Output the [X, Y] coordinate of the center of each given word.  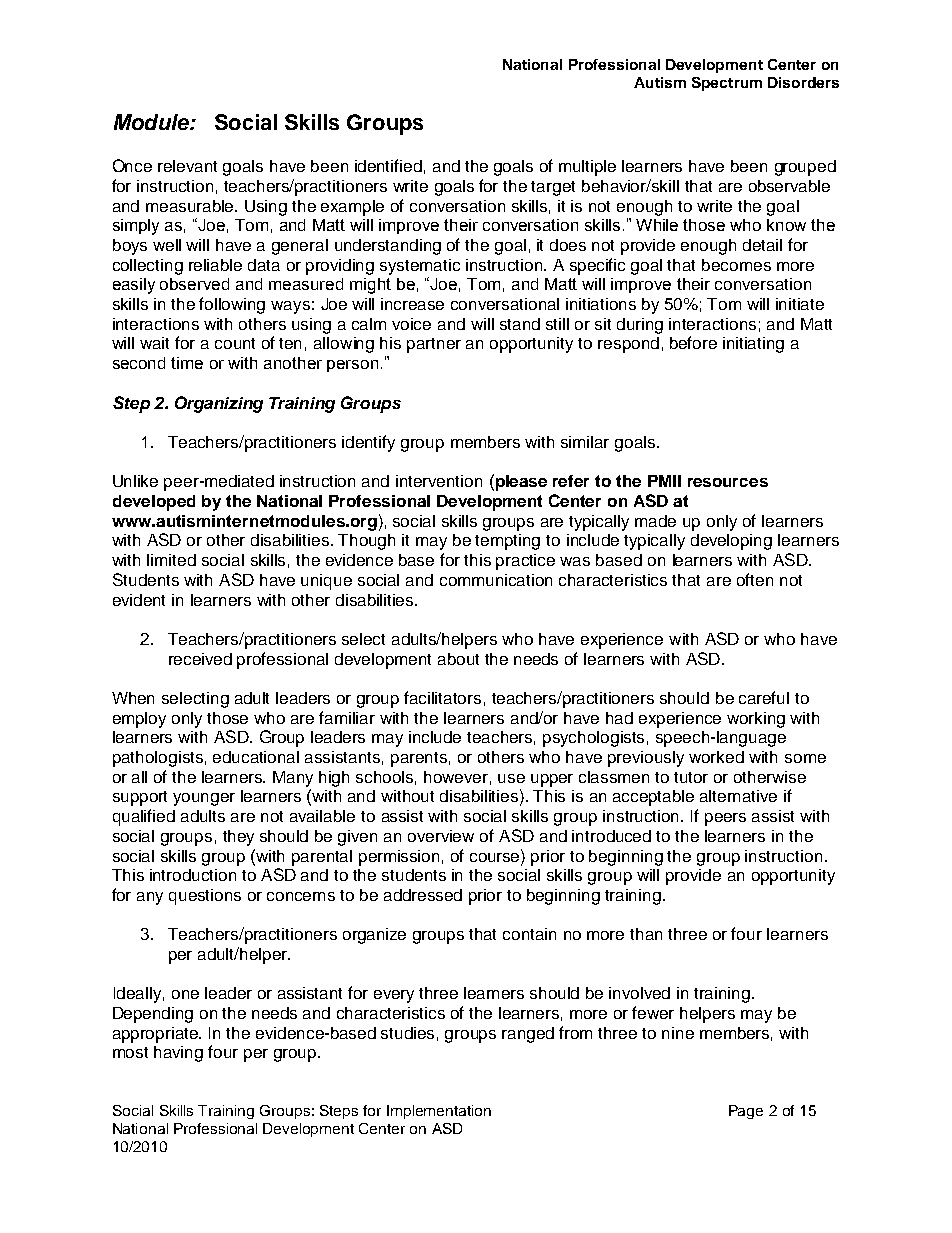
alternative [738, 796]
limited [171, 560]
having [178, 1054]
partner [434, 345]
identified [388, 165]
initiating [753, 345]
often [755, 579]
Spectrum [727, 84]
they [238, 838]
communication [496, 580]
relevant [187, 166]
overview [441, 836]
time [187, 363]
